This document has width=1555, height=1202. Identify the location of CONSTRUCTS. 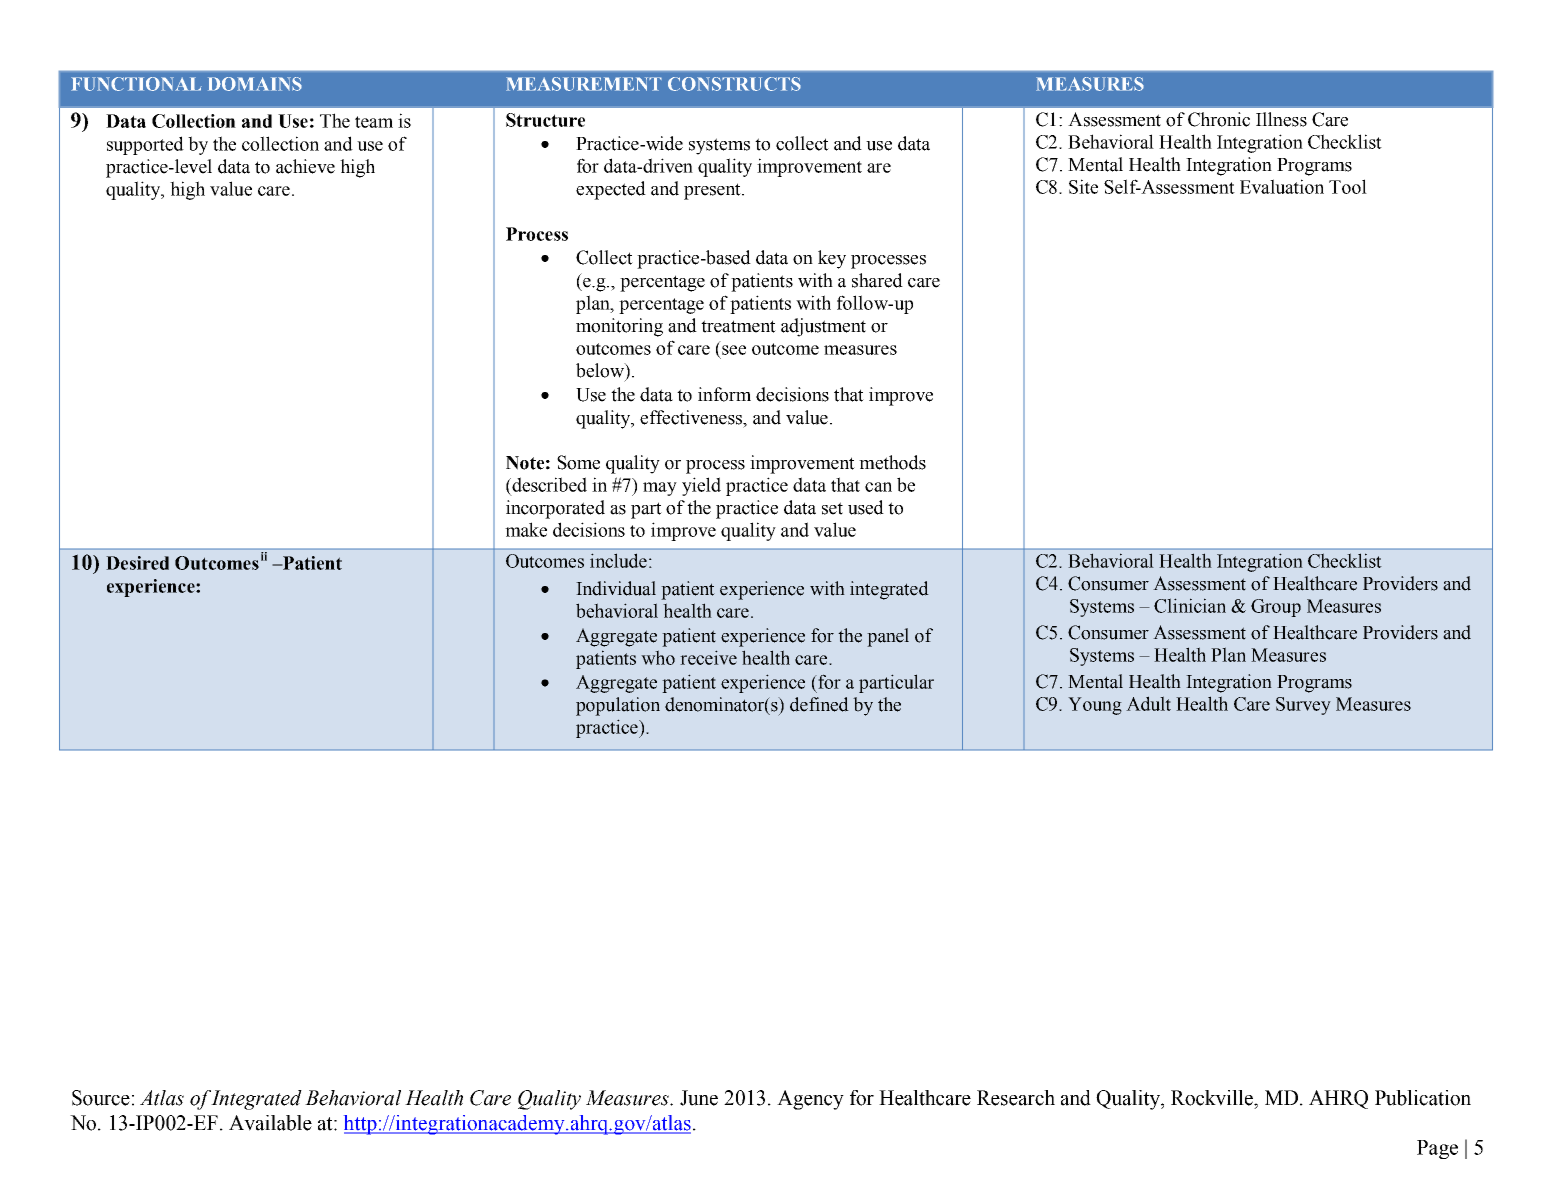
(734, 84).
